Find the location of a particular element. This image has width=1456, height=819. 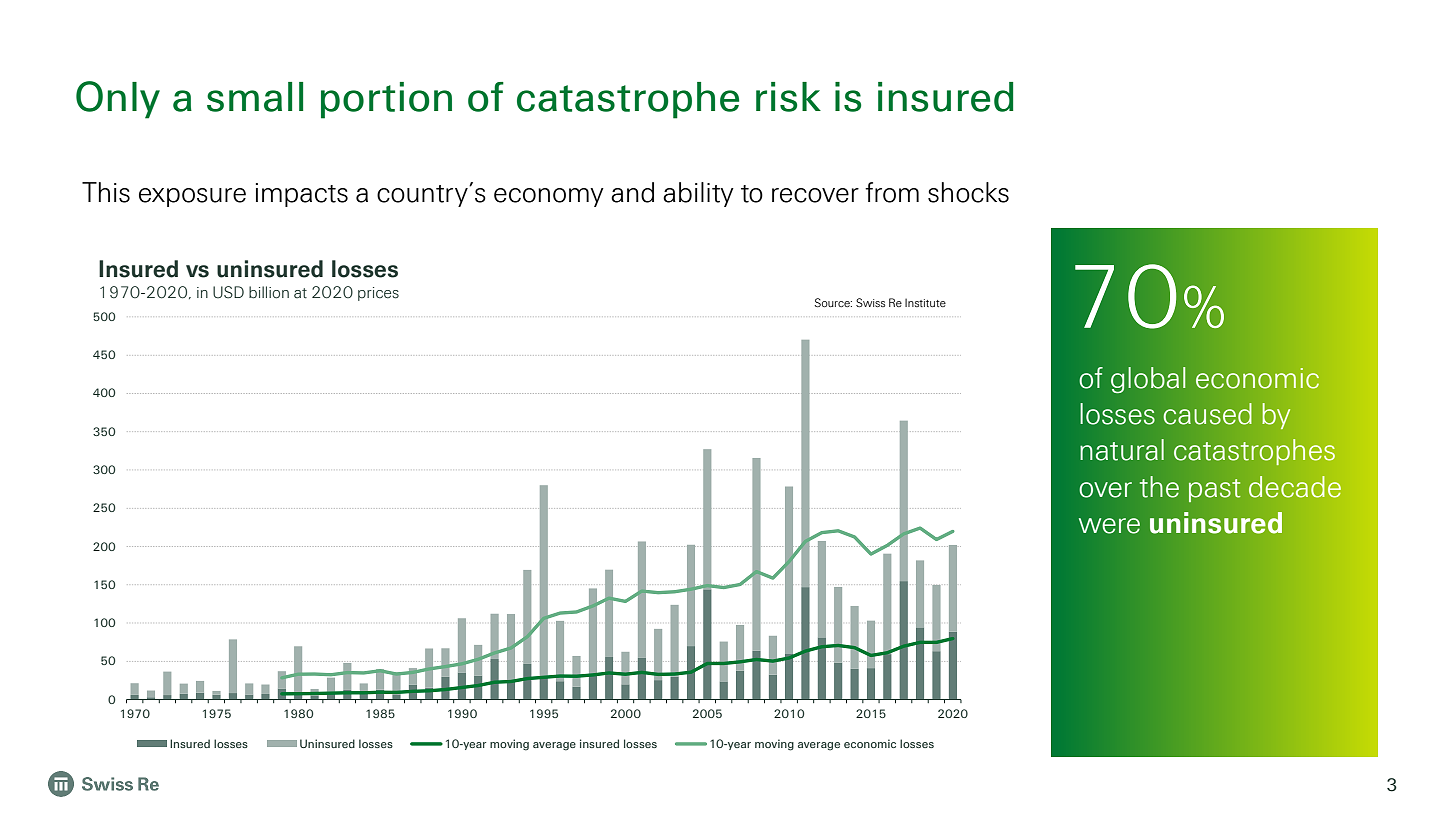

shocks is located at coordinates (968, 192).
